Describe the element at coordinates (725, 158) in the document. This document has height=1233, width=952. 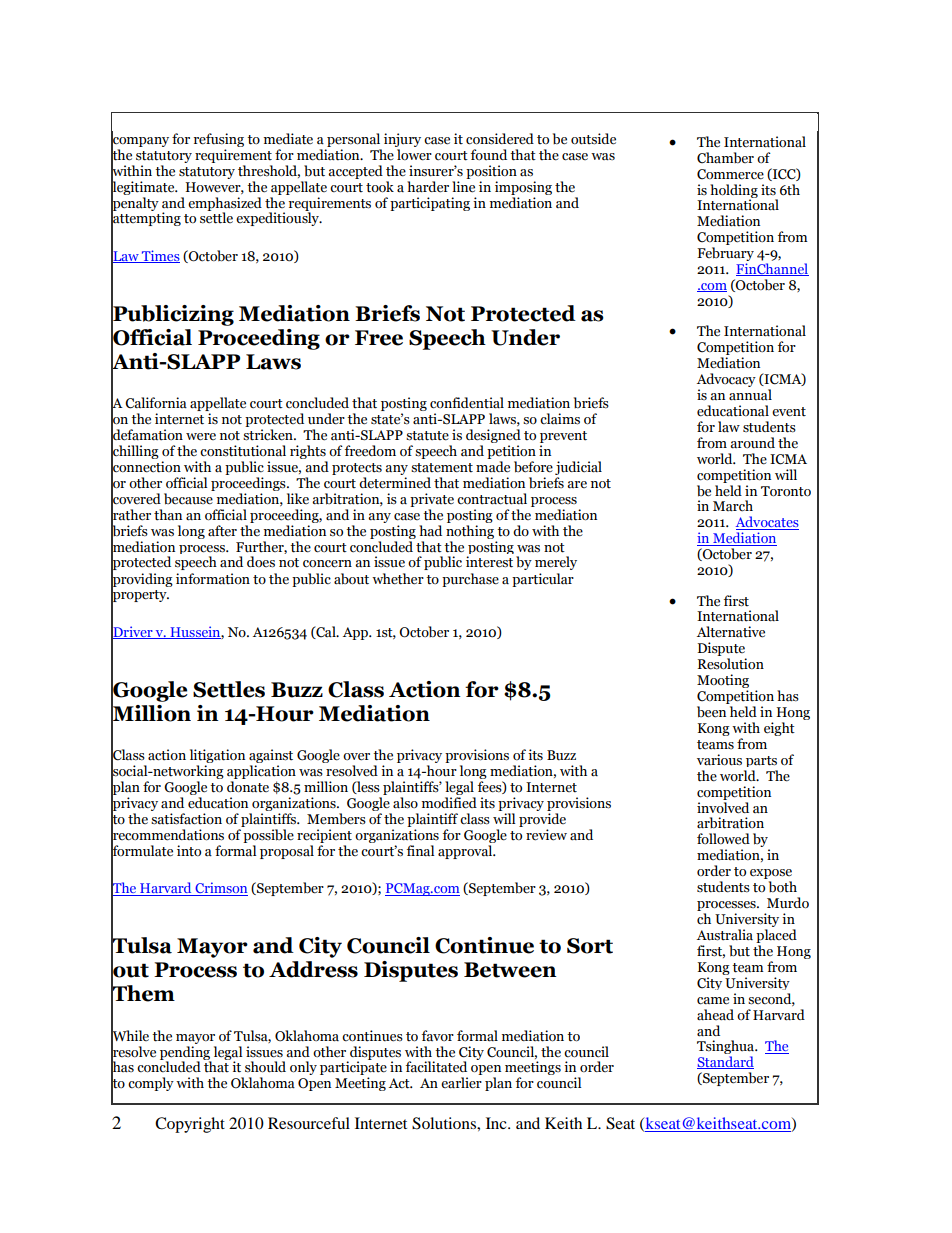
I see `Chamber` at that location.
